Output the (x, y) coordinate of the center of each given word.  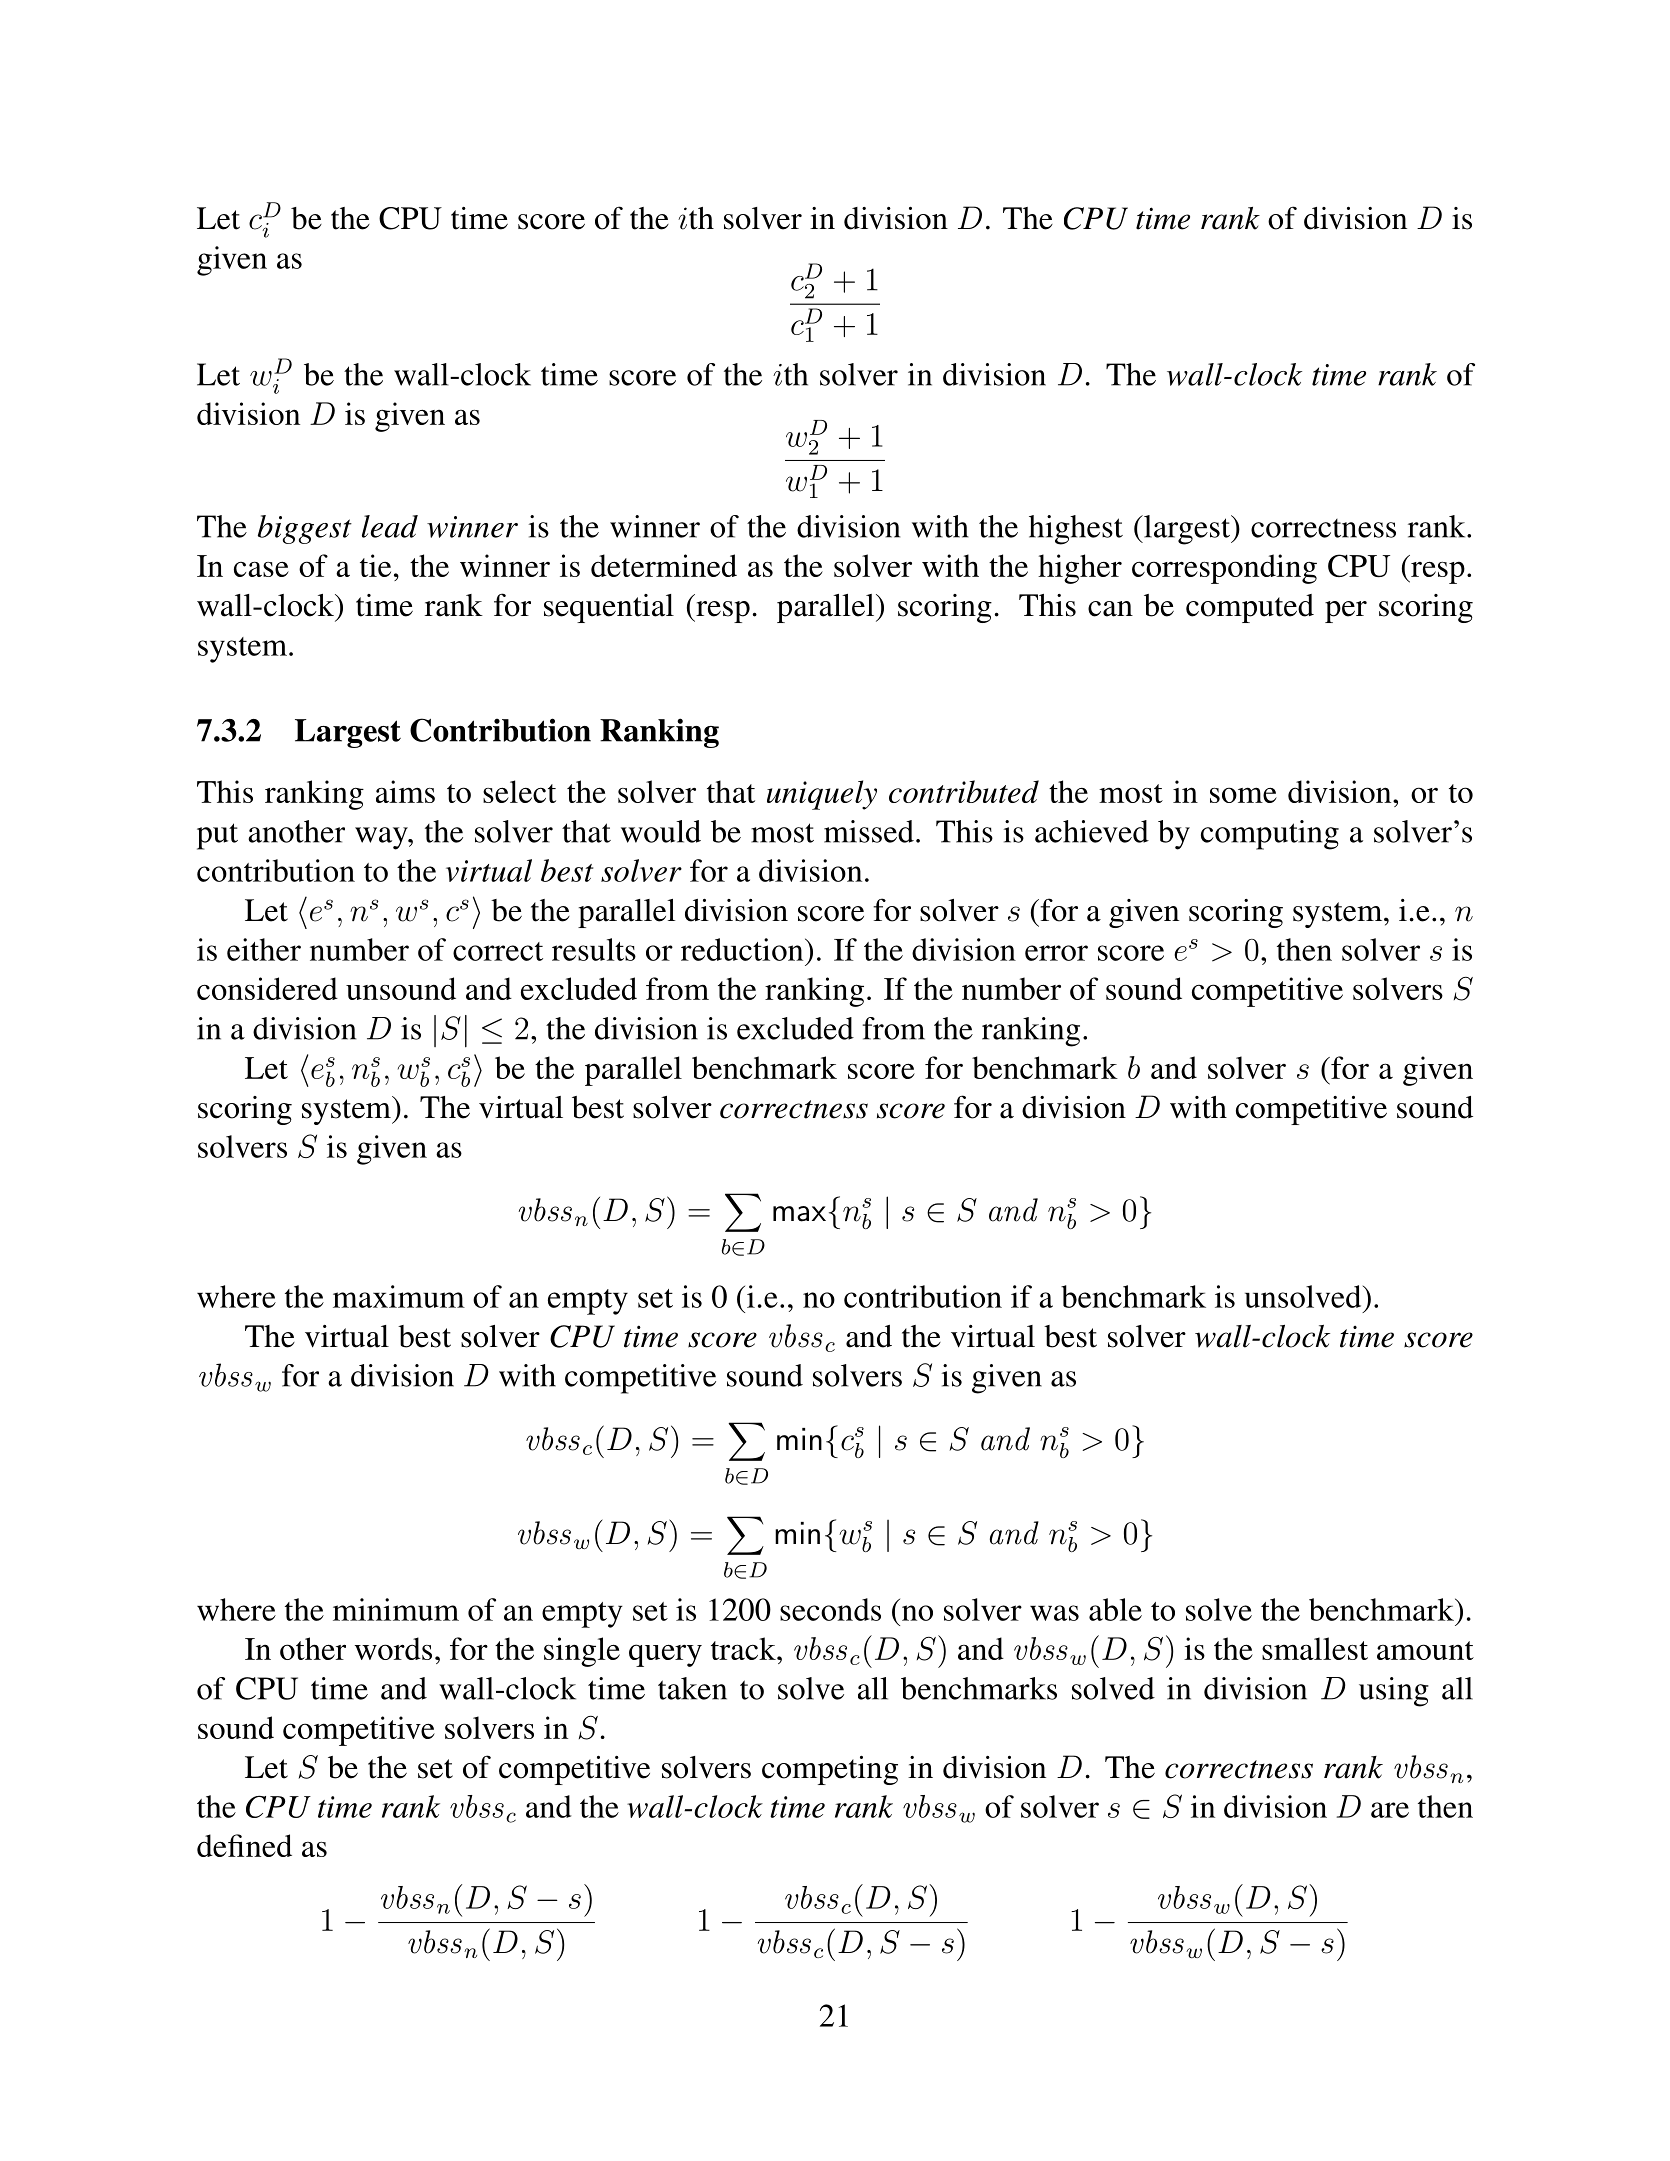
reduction (743, 949)
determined (664, 565)
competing (830, 1770)
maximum (399, 1296)
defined (244, 1845)
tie (375, 565)
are (1390, 1810)
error (1056, 953)
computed (1250, 608)
